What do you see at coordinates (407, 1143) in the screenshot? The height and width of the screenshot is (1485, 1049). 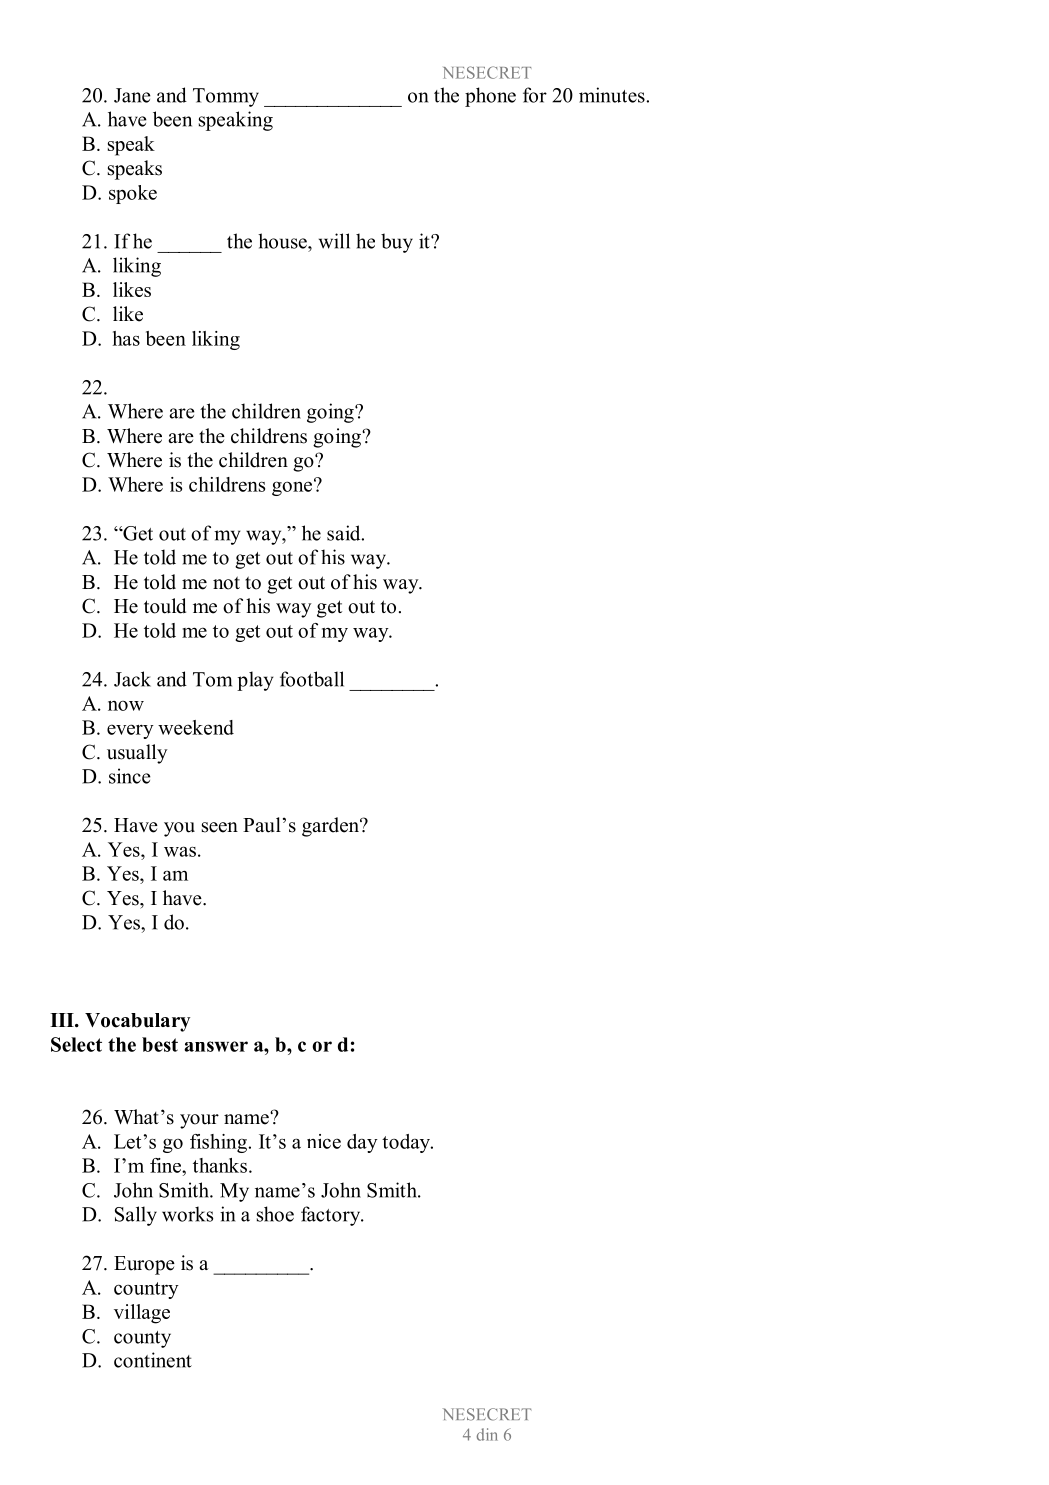 I see `today` at bounding box center [407, 1143].
